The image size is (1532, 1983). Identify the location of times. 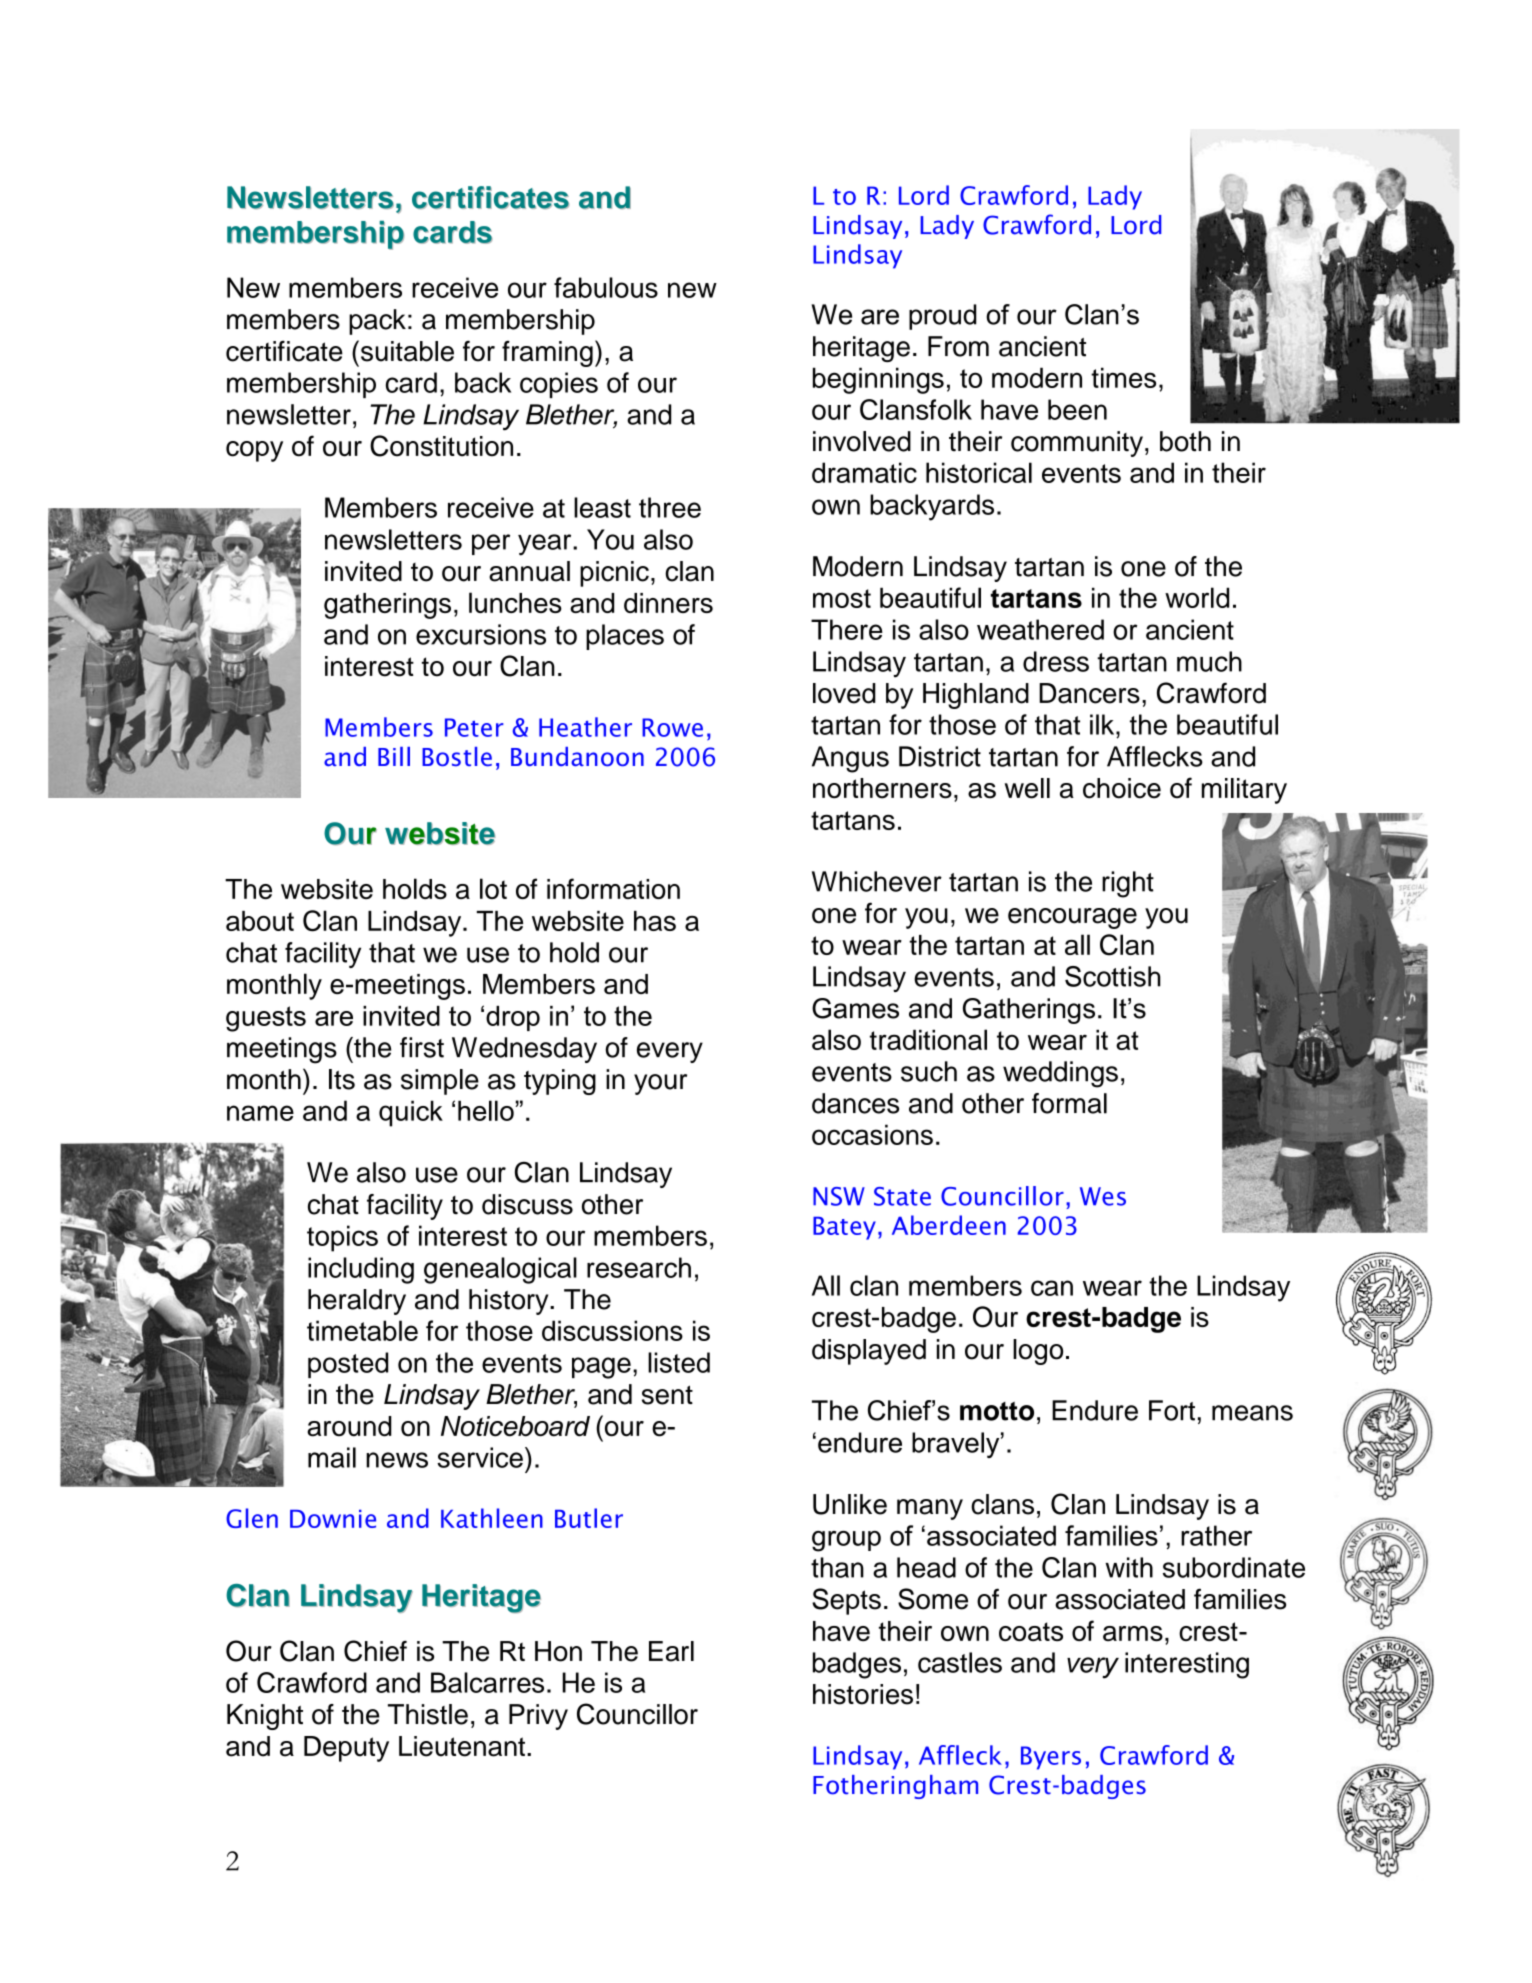
(1123, 377).
